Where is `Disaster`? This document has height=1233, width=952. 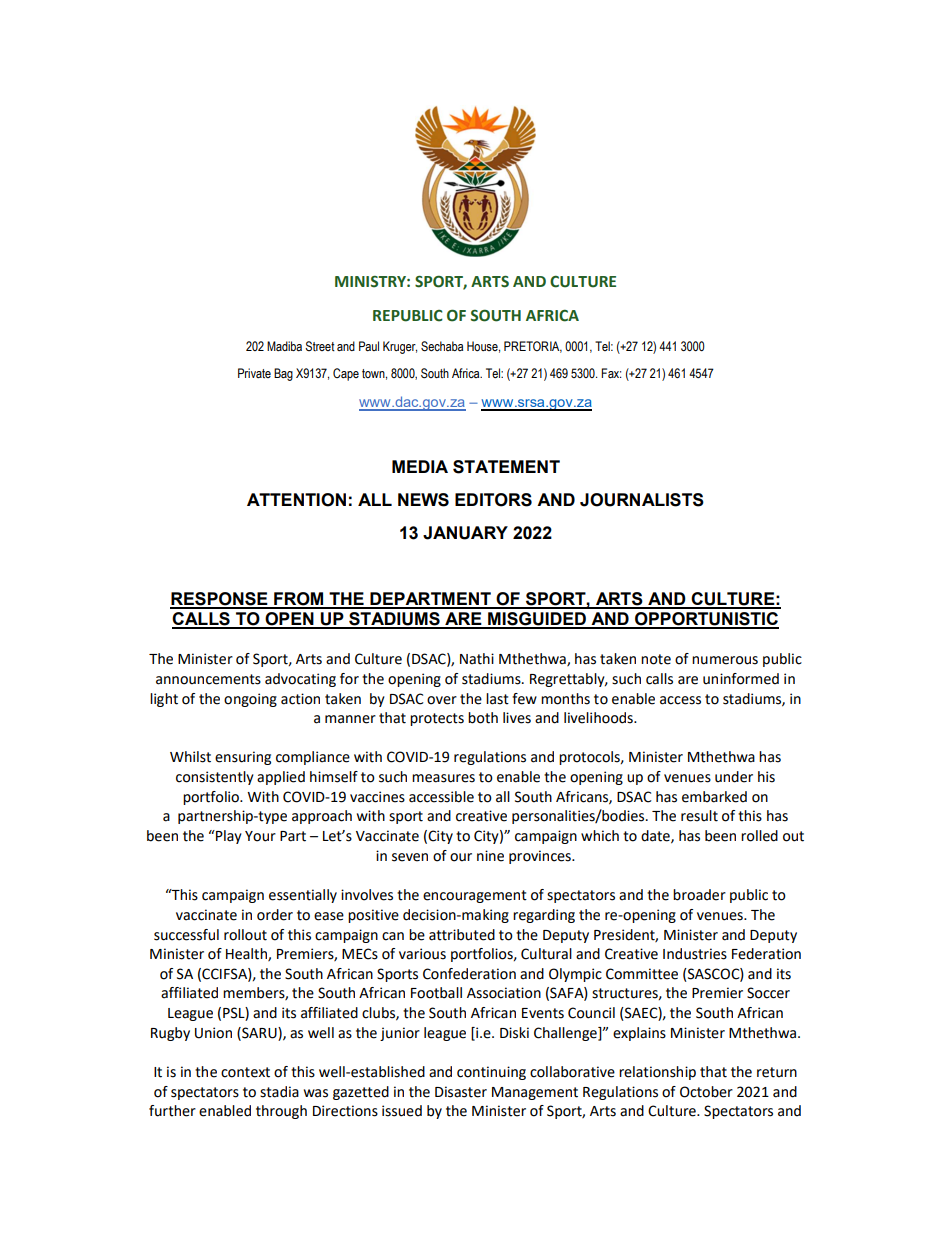
Disaster is located at coordinates (461, 1092).
